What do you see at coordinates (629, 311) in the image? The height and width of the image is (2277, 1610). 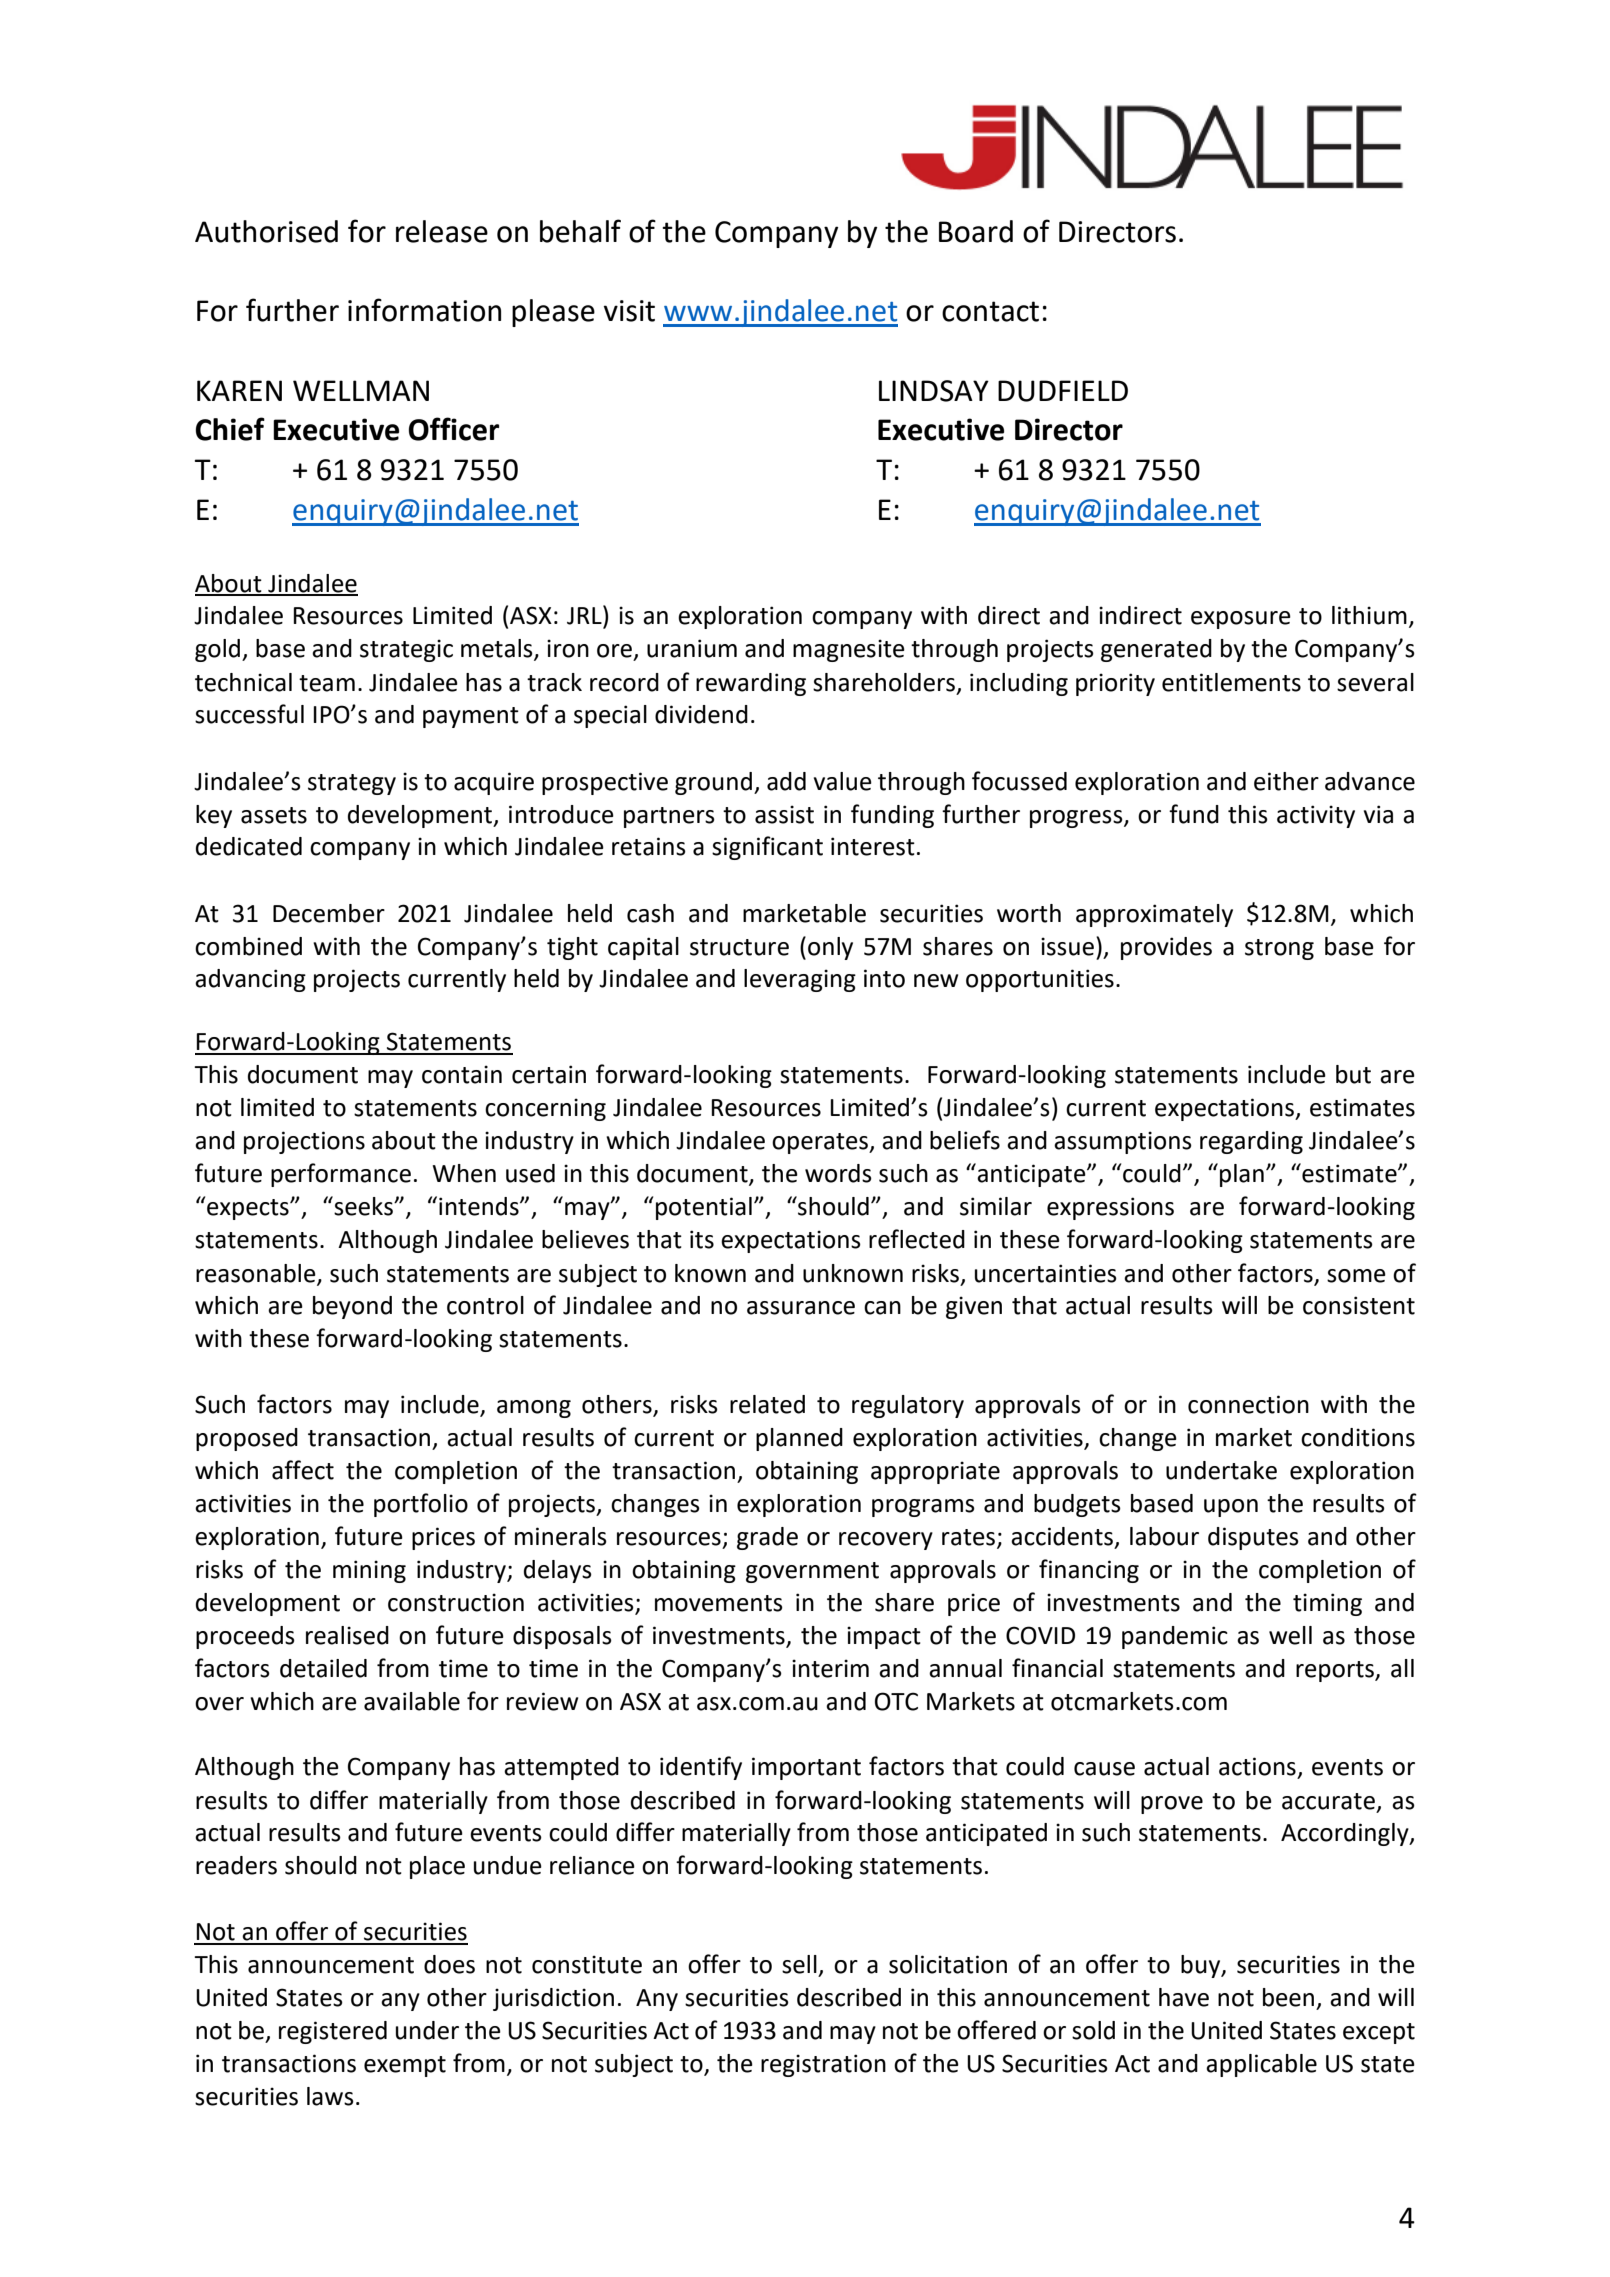 I see `visit` at bounding box center [629, 311].
